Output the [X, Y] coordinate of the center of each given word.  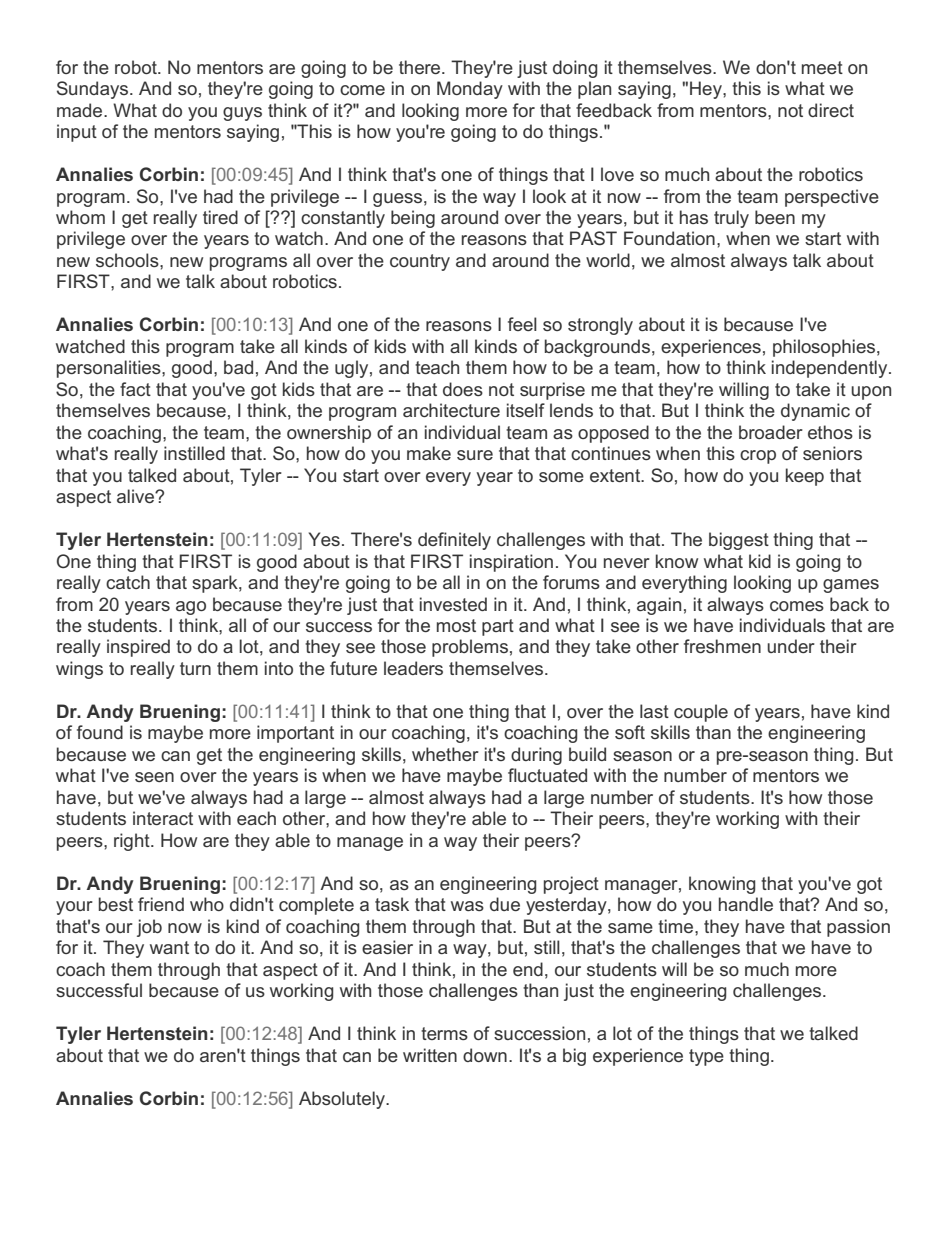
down [485, 1055]
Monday [470, 90]
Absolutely [343, 1100]
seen [154, 777]
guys [242, 114]
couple [701, 713]
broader [771, 432]
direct [831, 110]
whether [445, 754]
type [706, 1057]
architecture [451, 410]
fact [135, 389]
